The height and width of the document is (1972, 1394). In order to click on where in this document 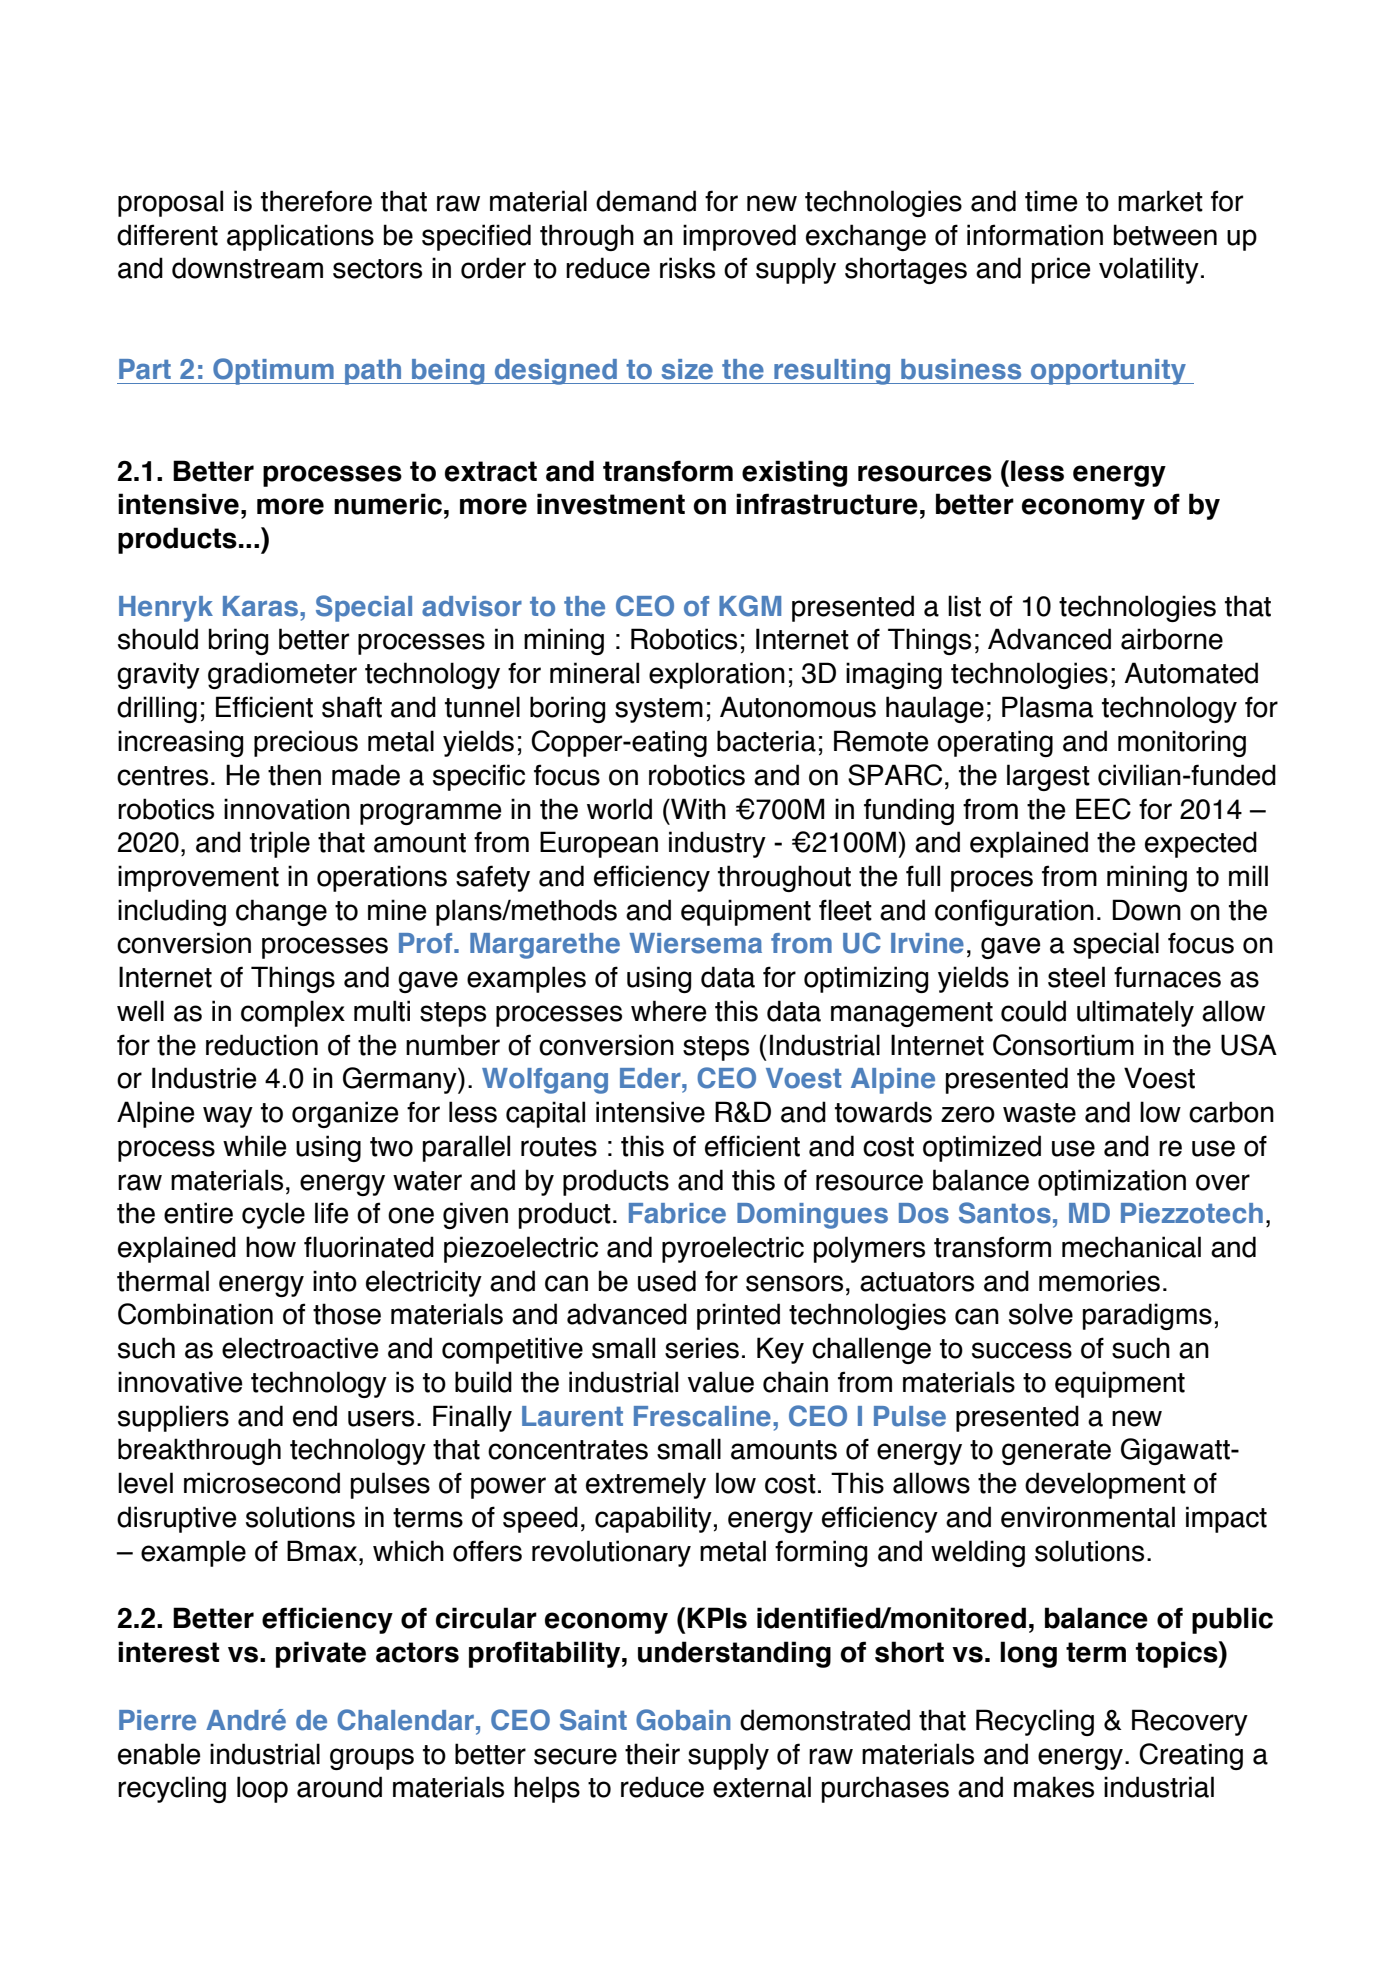, I will do `click(668, 1011)`.
